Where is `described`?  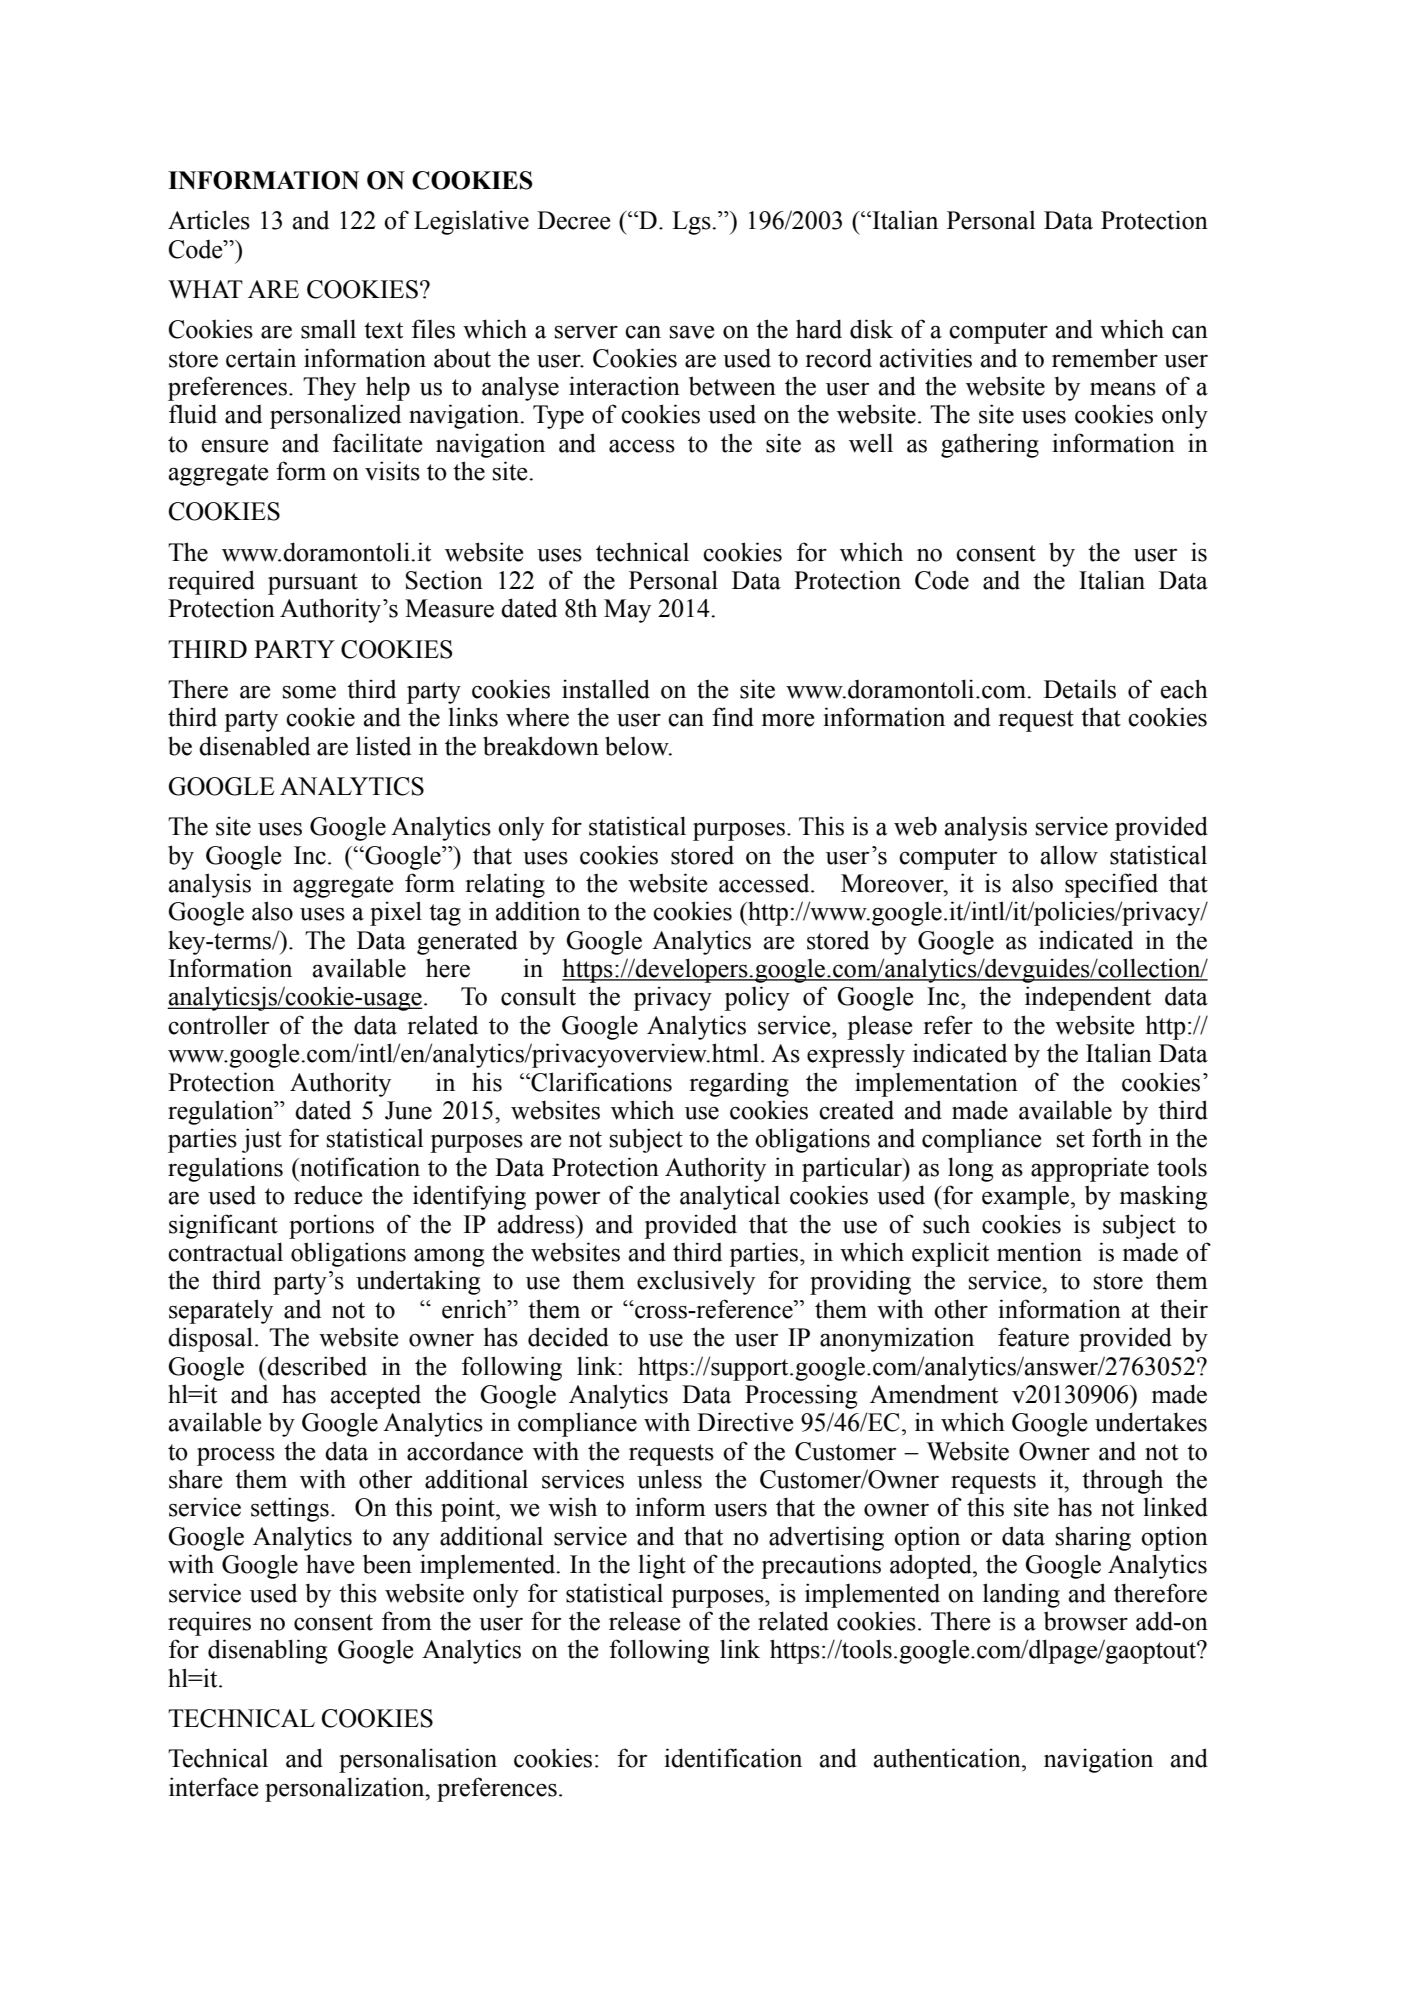 described is located at coordinates (317, 1366).
